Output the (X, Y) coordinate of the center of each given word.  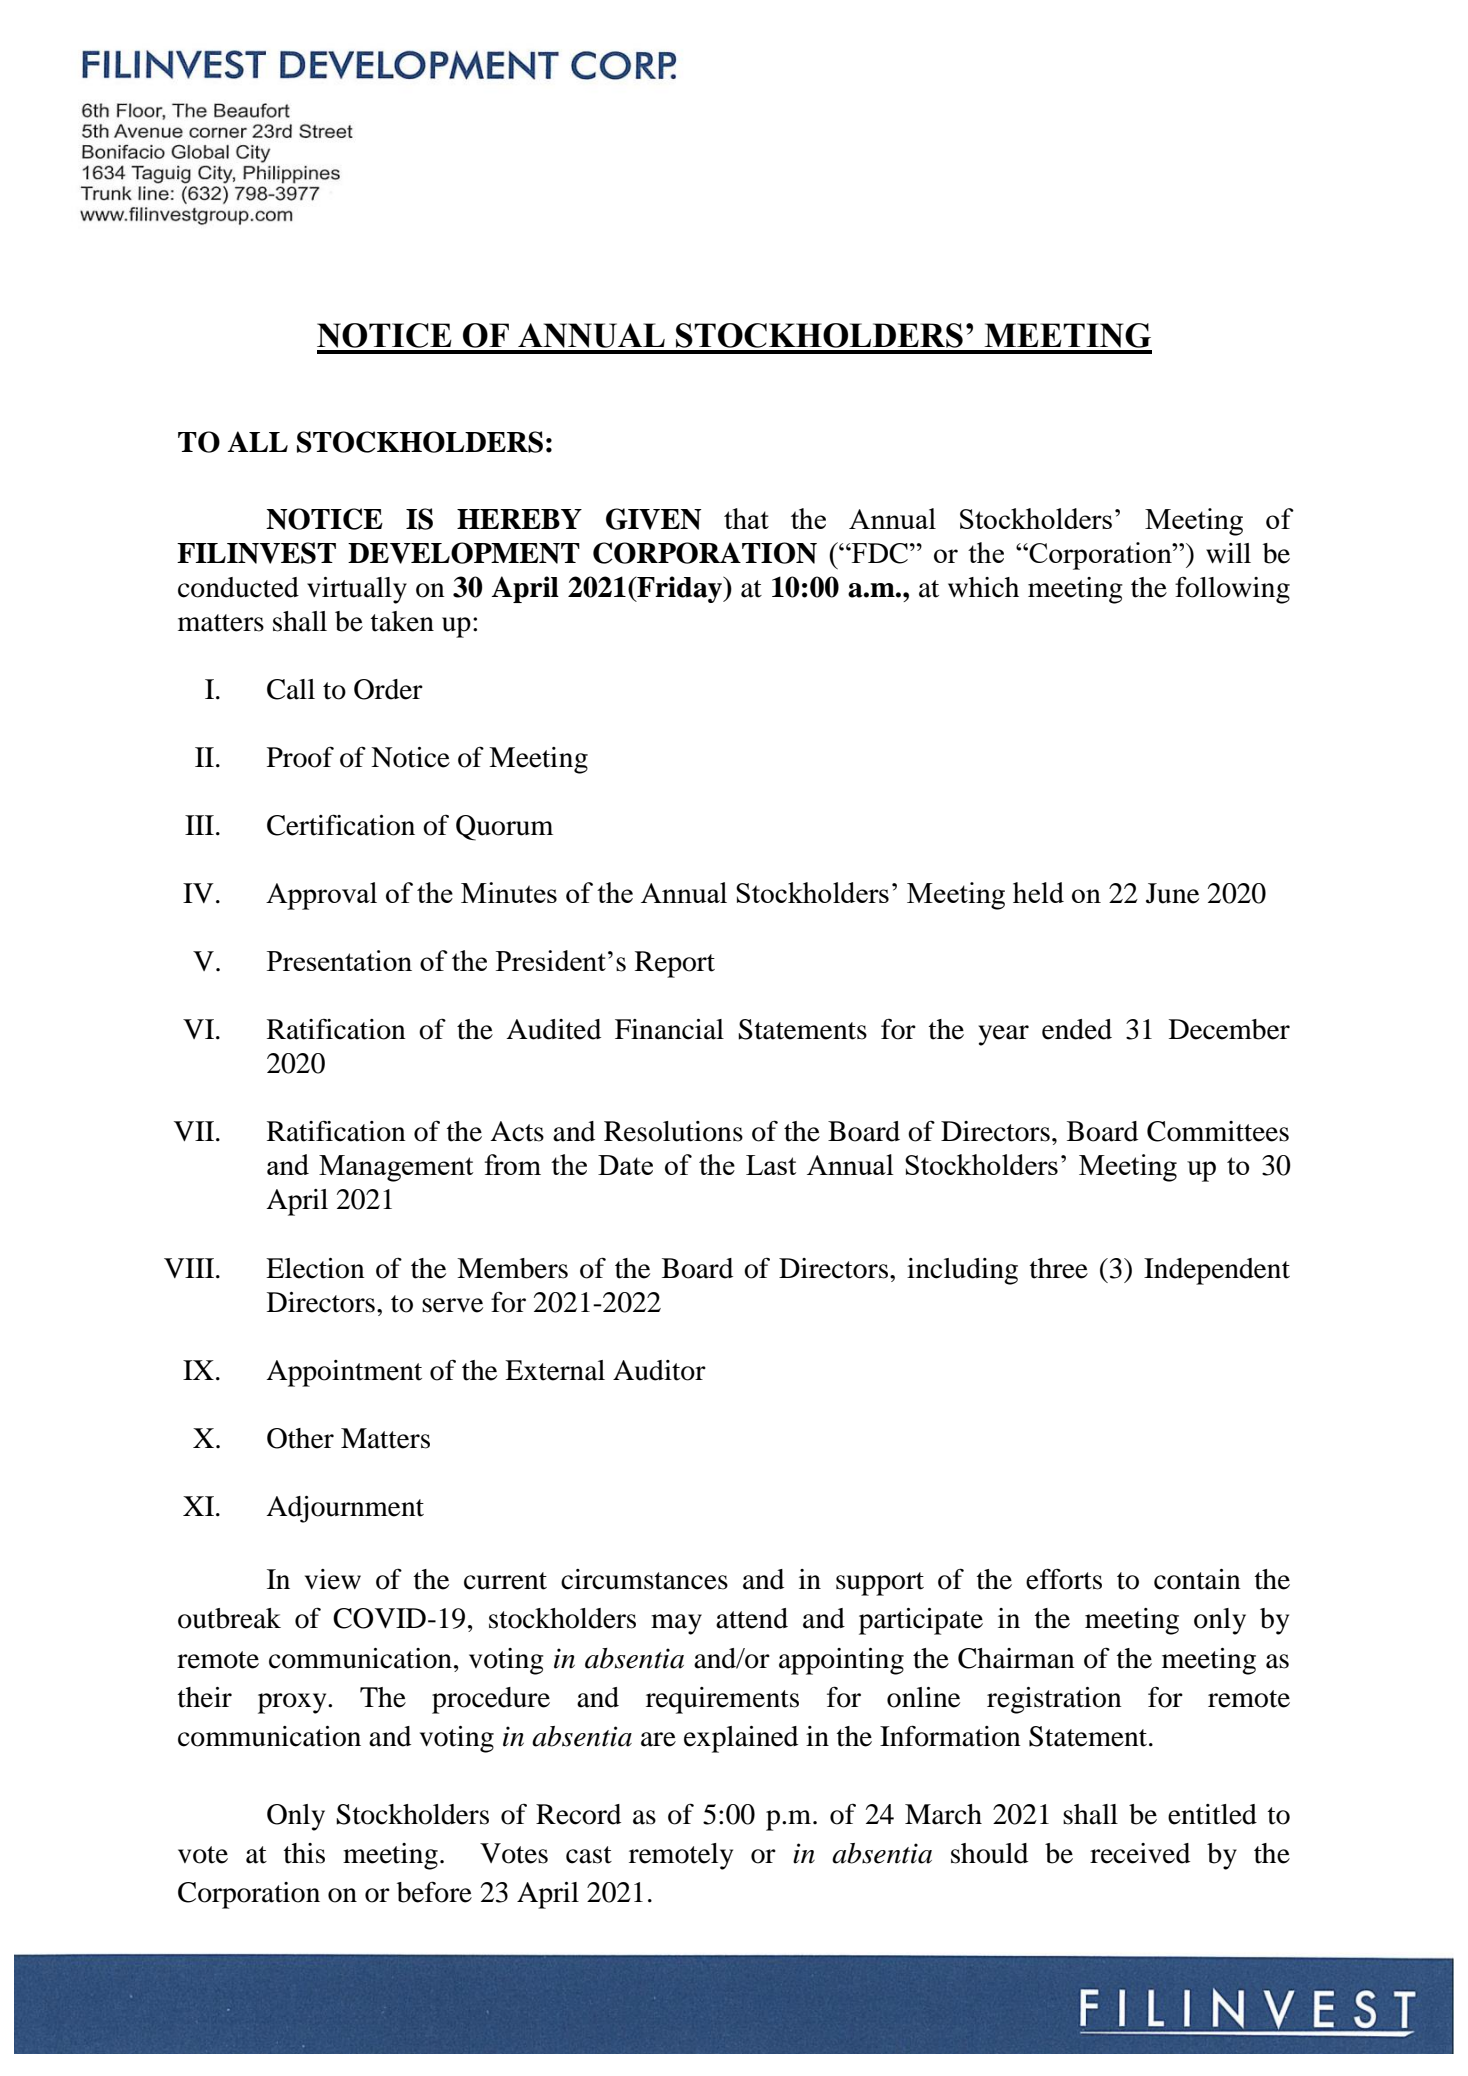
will (1228, 553)
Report (675, 964)
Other (300, 1438)
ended (1077, 1029)
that (746, 518)
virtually (357, 590)
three (1059, 1268)
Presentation (339, 960)
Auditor (659, 1370)
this (304, 1853)
